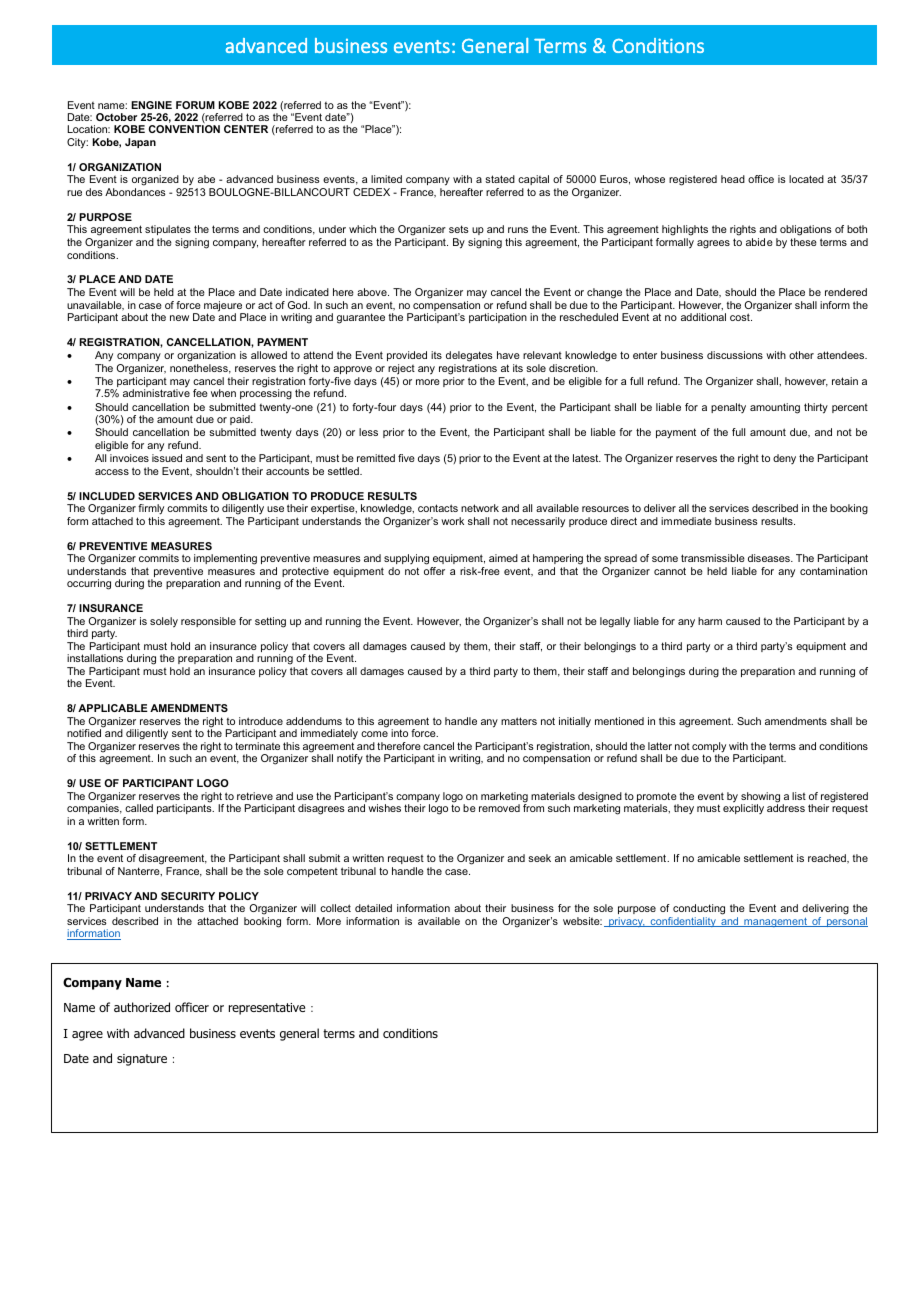 This document has height=1307, width=924. Describe the element at coordinates (500, 179) in the document. I see `stated` at that location.
